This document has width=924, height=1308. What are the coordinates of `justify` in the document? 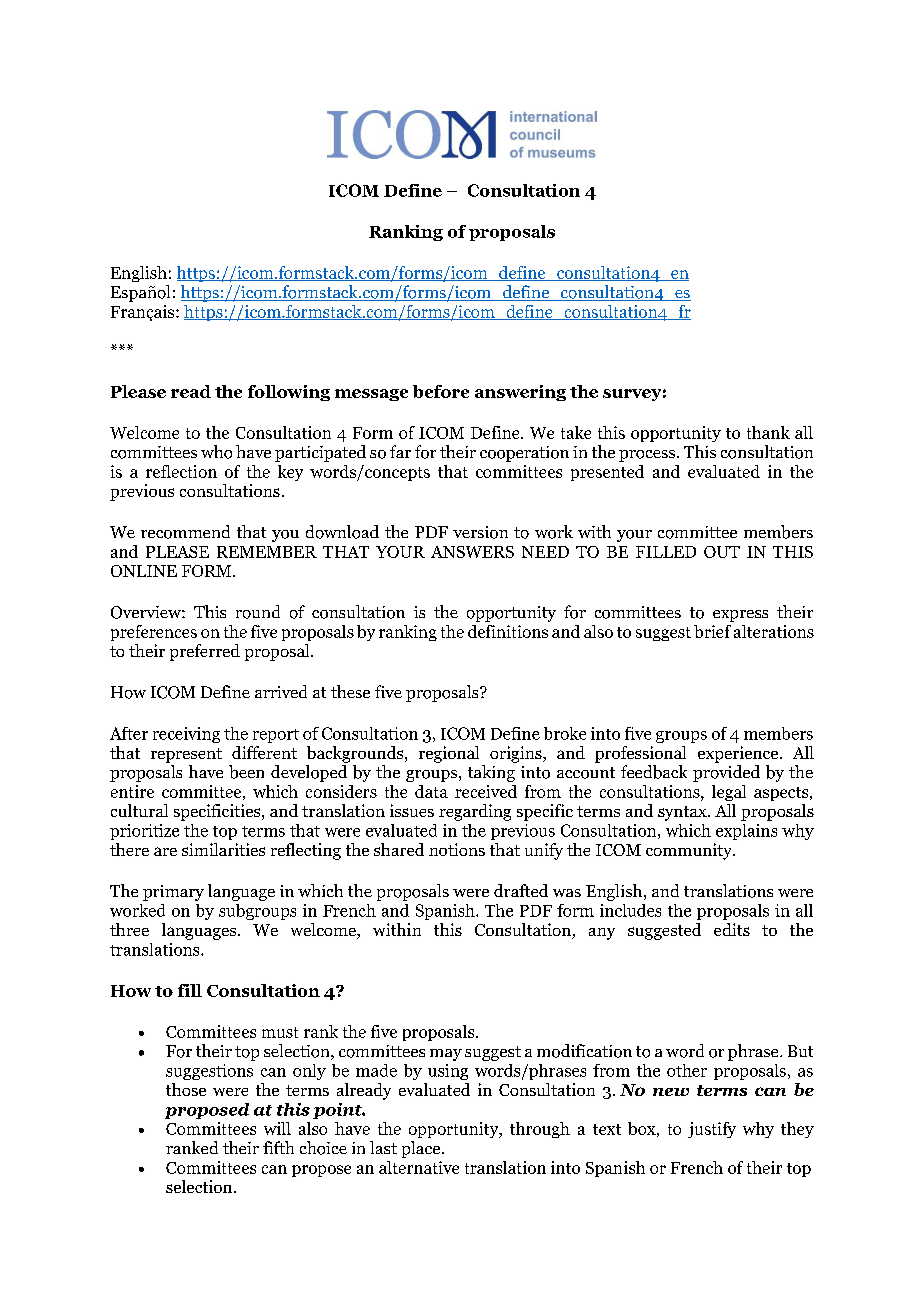 It's located at (712, 1130).
